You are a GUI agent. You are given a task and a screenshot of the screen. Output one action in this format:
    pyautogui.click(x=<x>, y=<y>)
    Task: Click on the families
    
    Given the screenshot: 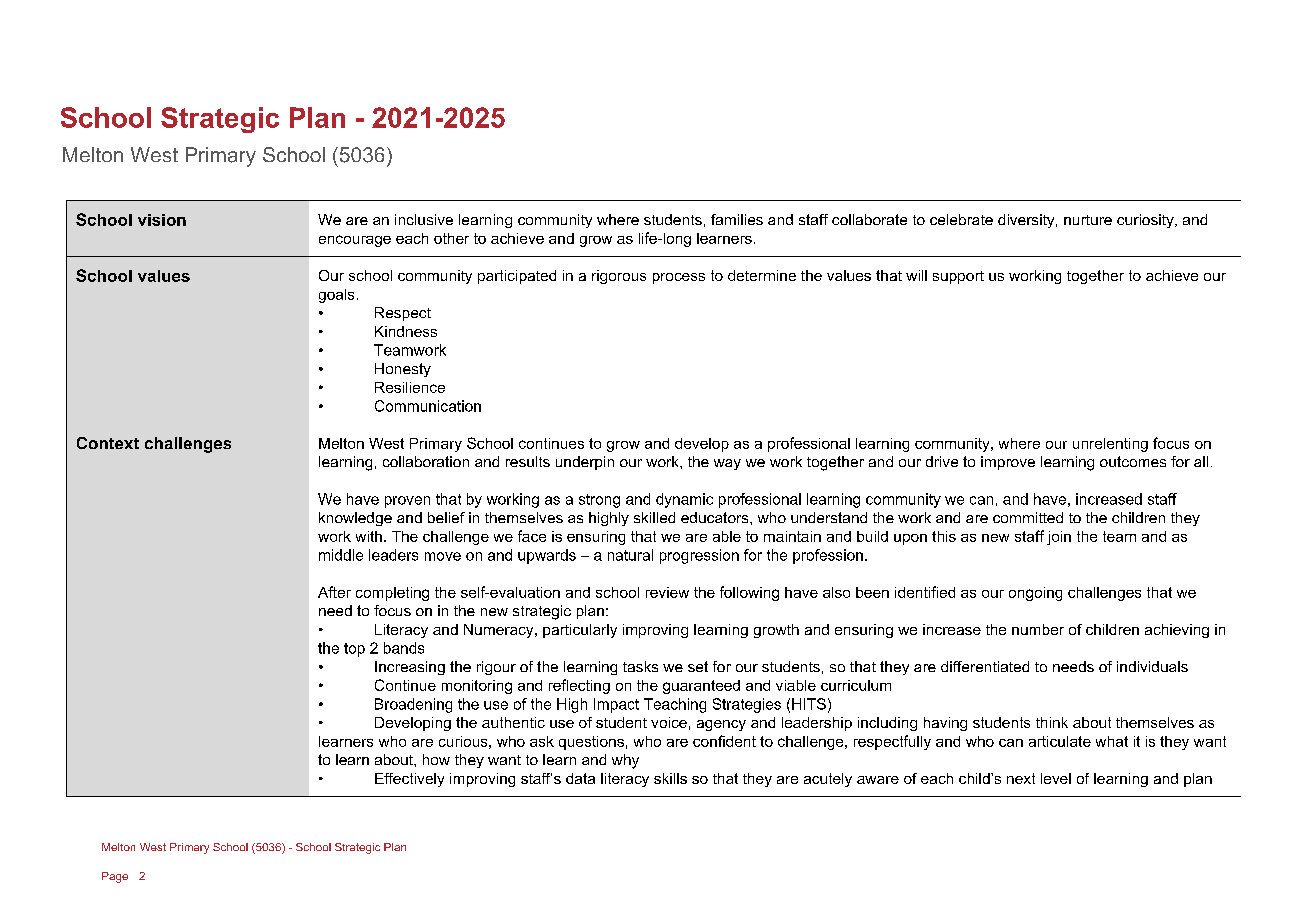 What is the action you would take?
    pyautogui.click(x=737, y=219)
